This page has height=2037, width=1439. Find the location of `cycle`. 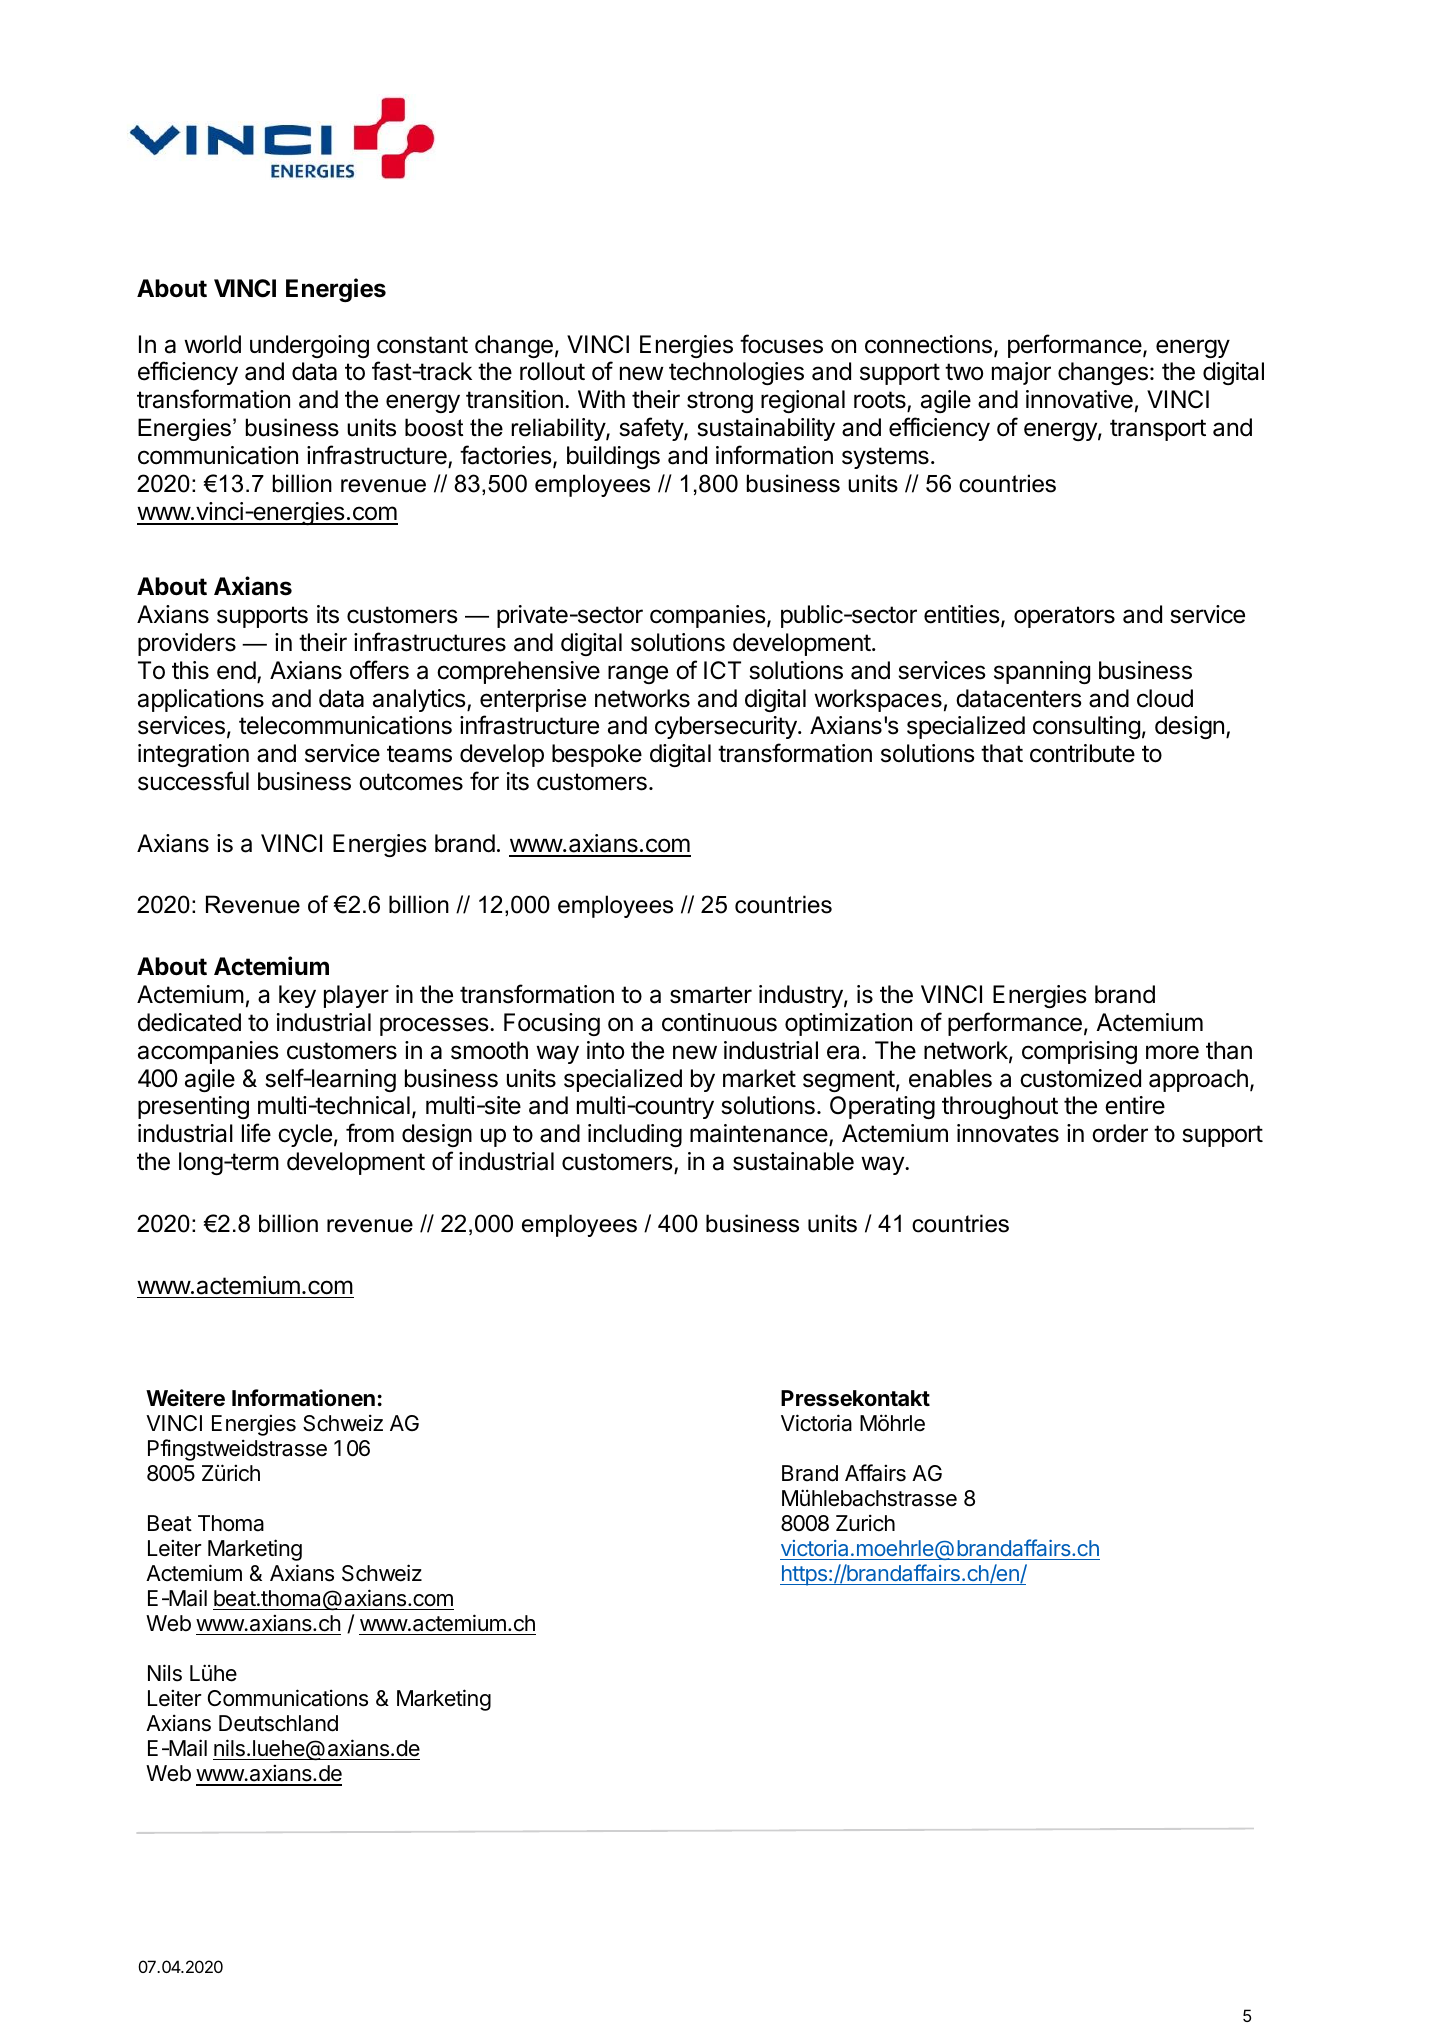

cycle is located at coordinates (305, 1135).
